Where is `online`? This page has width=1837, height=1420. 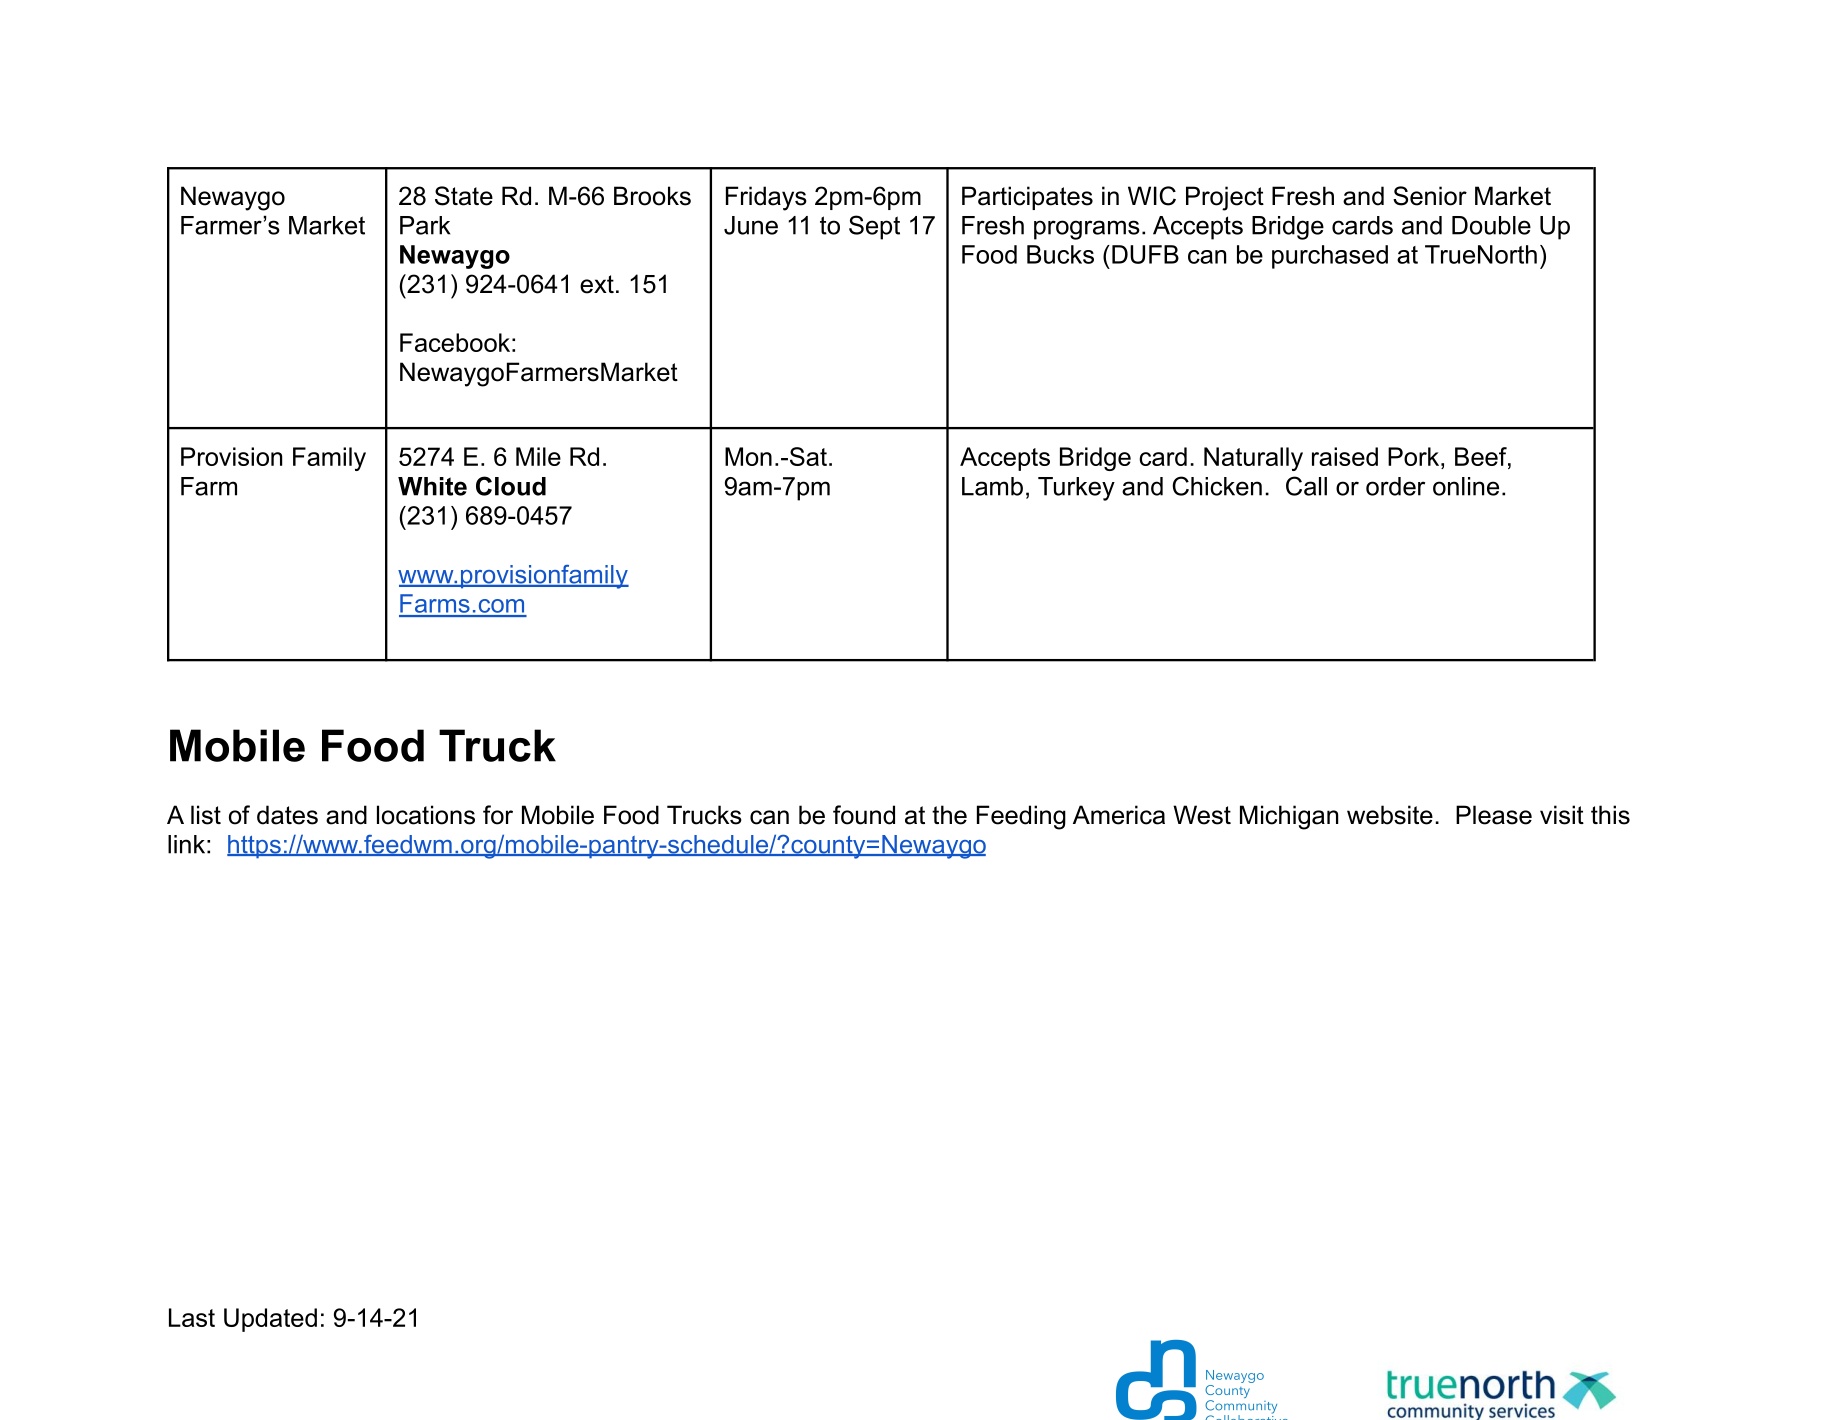 online is located at coordinates (1466, 486).
